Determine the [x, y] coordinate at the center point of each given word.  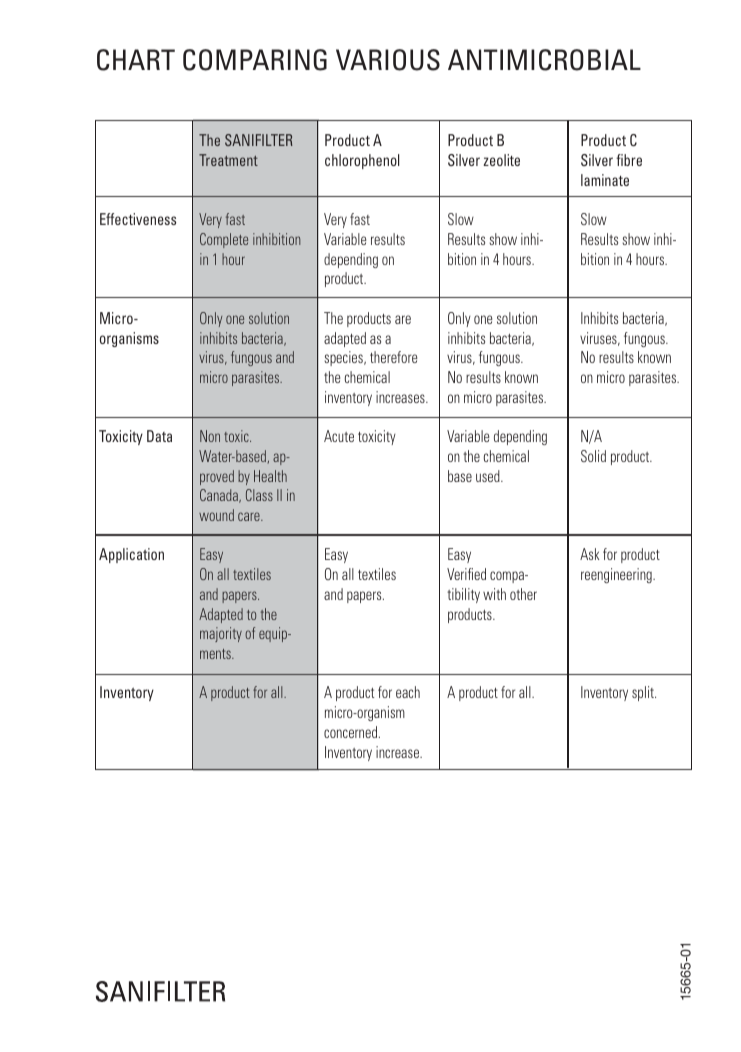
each [408, 692]
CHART [136, 60]
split [644, 693]
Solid [593, 456]
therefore [393, 357]
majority [221, 634]
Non [210, 436]
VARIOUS [388, 60]
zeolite [501, 160]
